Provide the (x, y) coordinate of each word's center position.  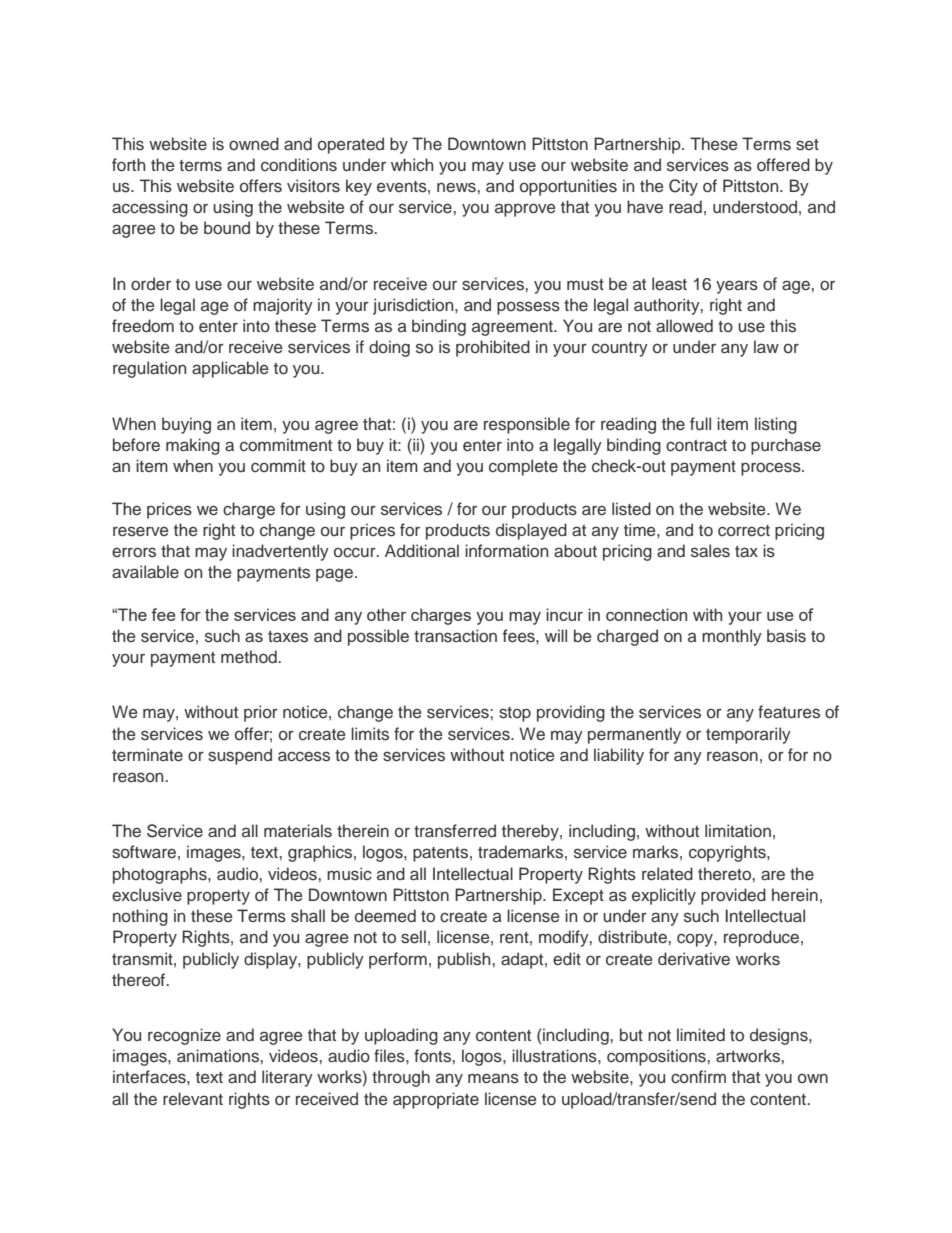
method (250, 657)
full (700, 424)
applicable (230, 369)
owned (254, 143)
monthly (732, 637)
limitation (738, 831)
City (683, 187)
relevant (193, 1098)
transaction (455, 636)
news (457, 187)
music (349, 874)
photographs (161, 875)
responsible (527, 425)
